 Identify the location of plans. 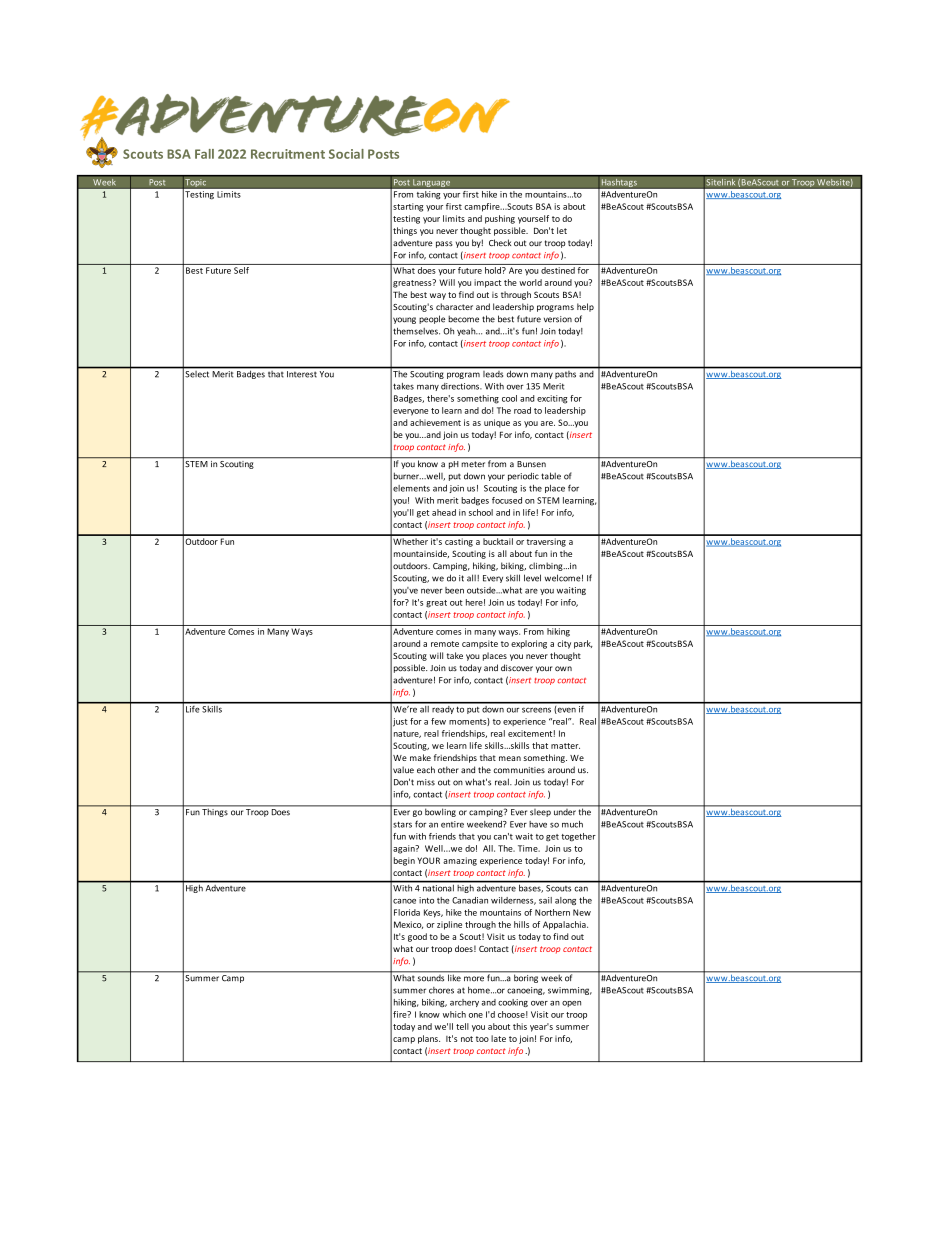
(429, 1039).
